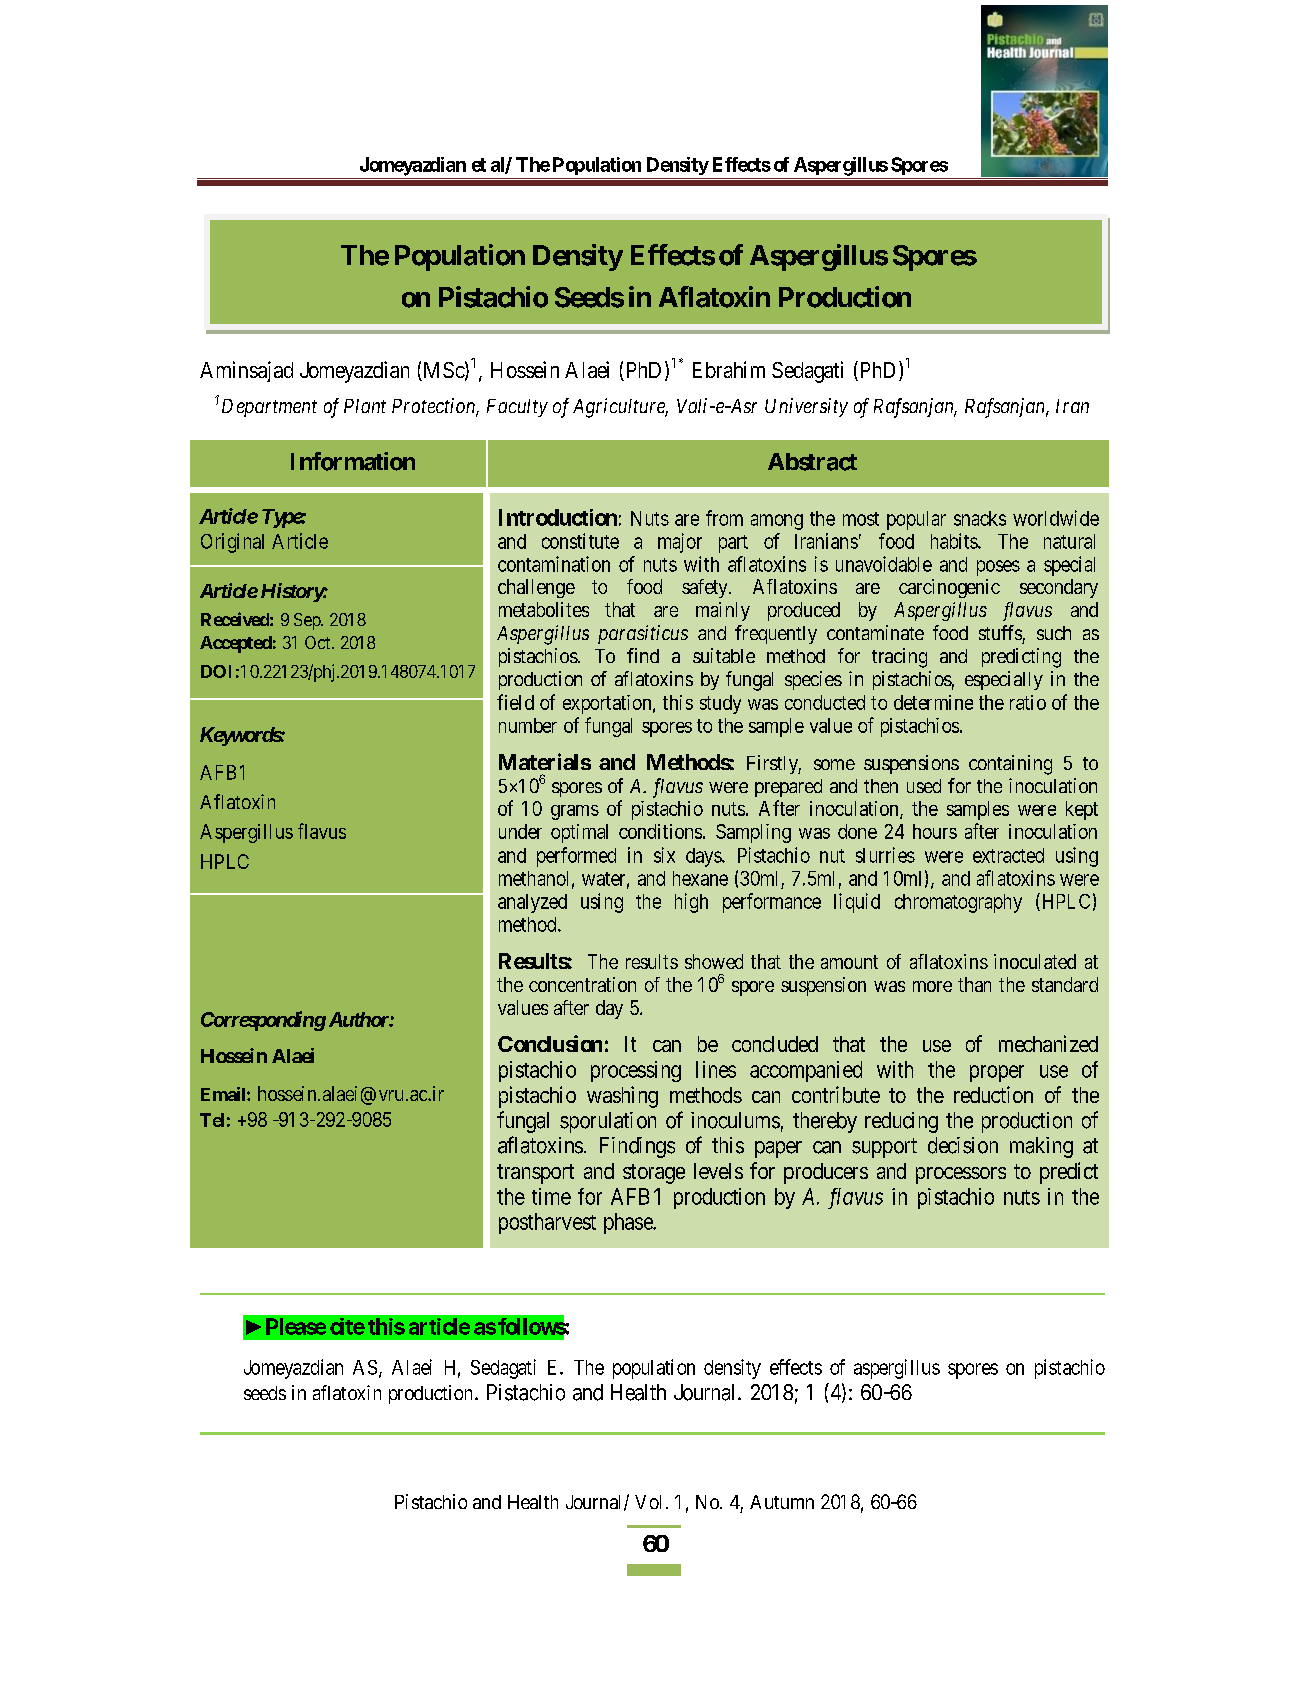 The width and height of the screenshot is (1306, 1690). Describe the element at coordinates (629, 1223) in the screenshot. I see `phase` at that location.
